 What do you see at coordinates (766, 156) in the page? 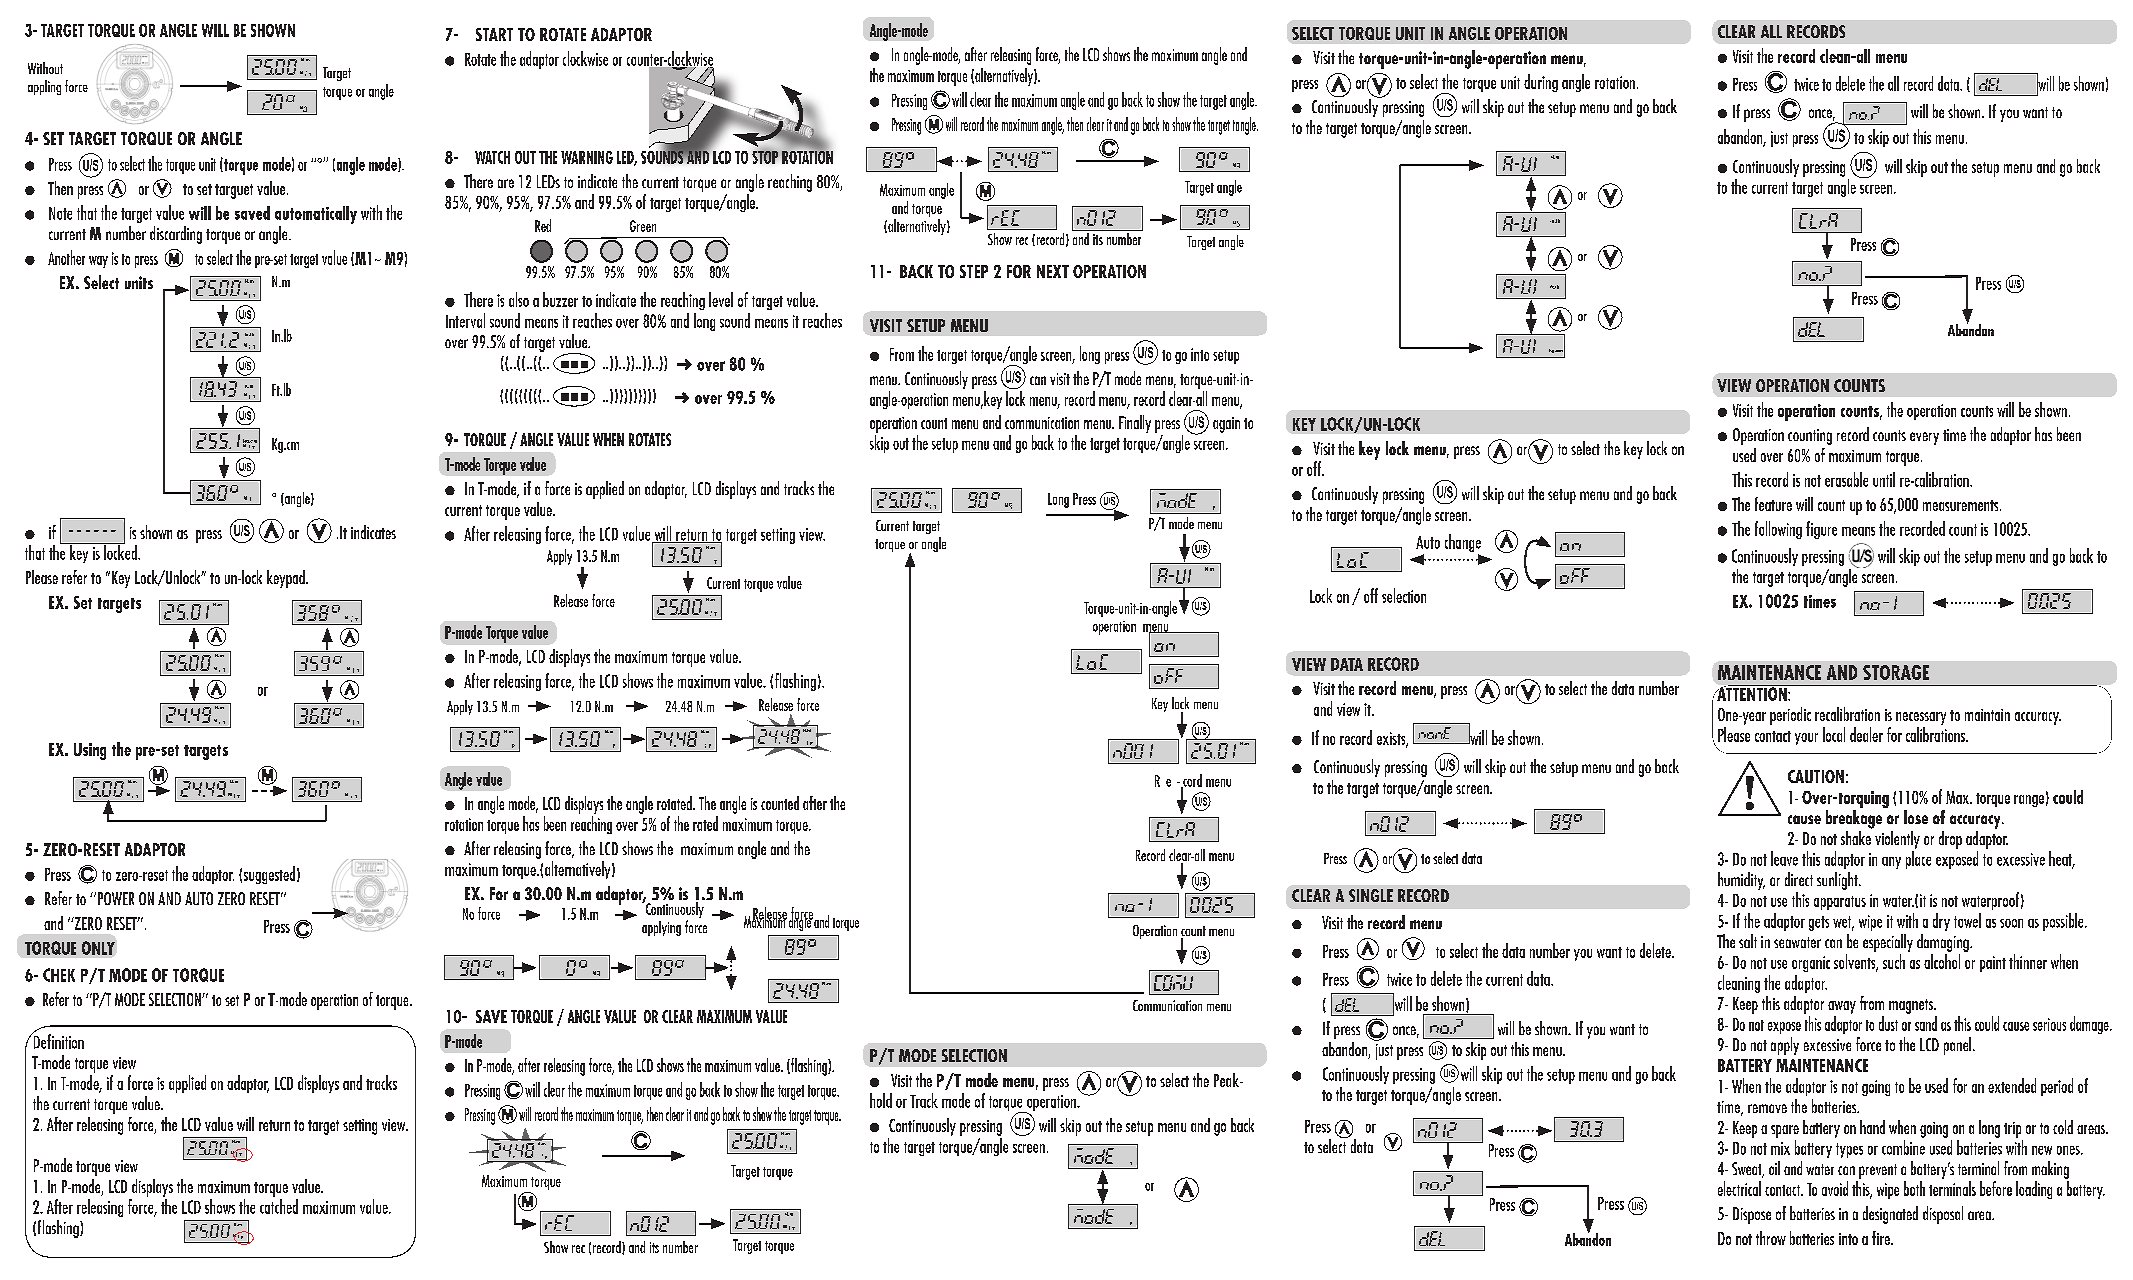
I see `STOP` at bounding box center [766, 156].
